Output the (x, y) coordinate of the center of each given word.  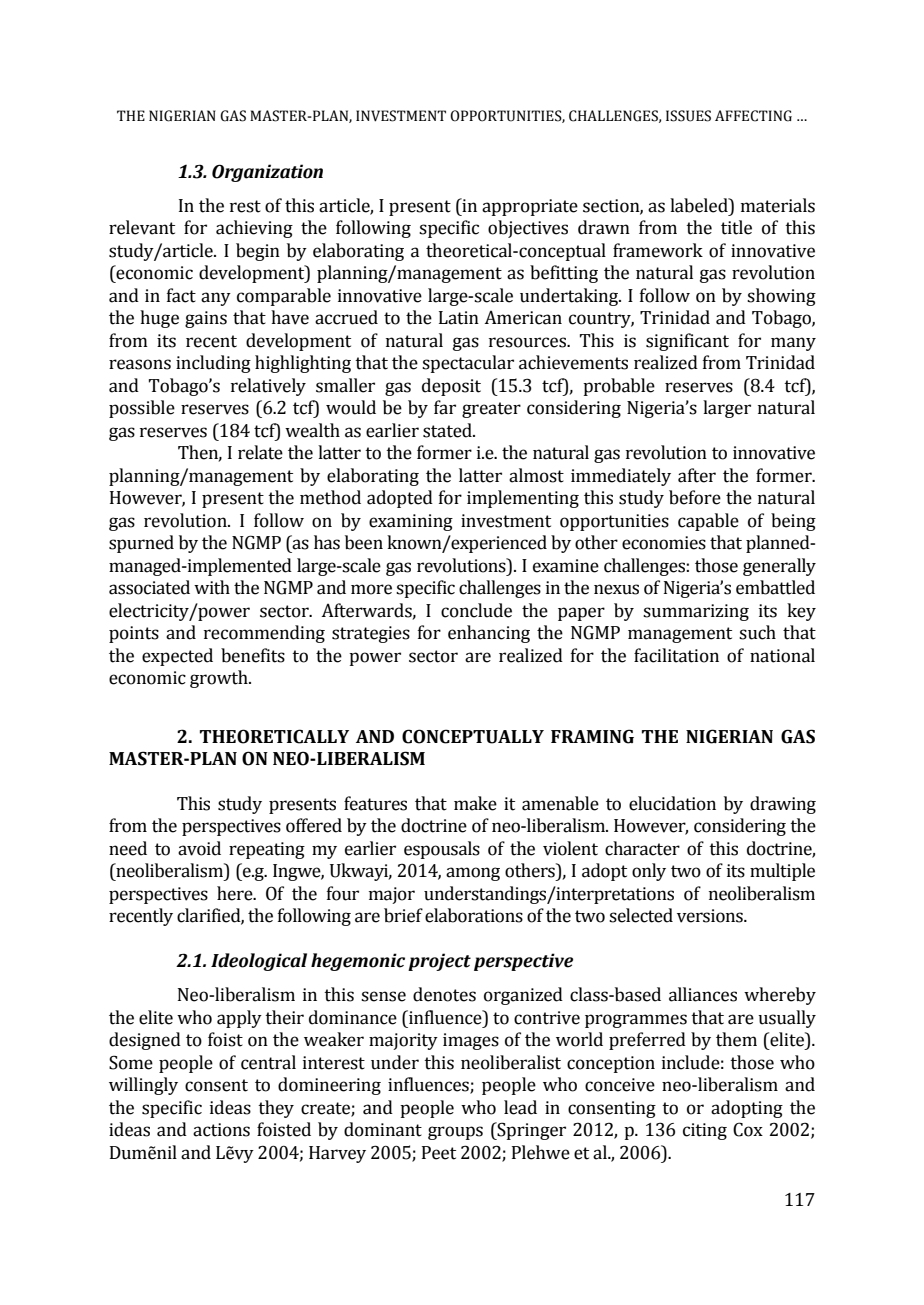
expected (177, 657)
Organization (267, 173)
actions (221, 1130)
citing (705, 1131)
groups (455, 1133)
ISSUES (688, 116)
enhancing (489, 634)
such (757, 632)
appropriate (530, 207)
